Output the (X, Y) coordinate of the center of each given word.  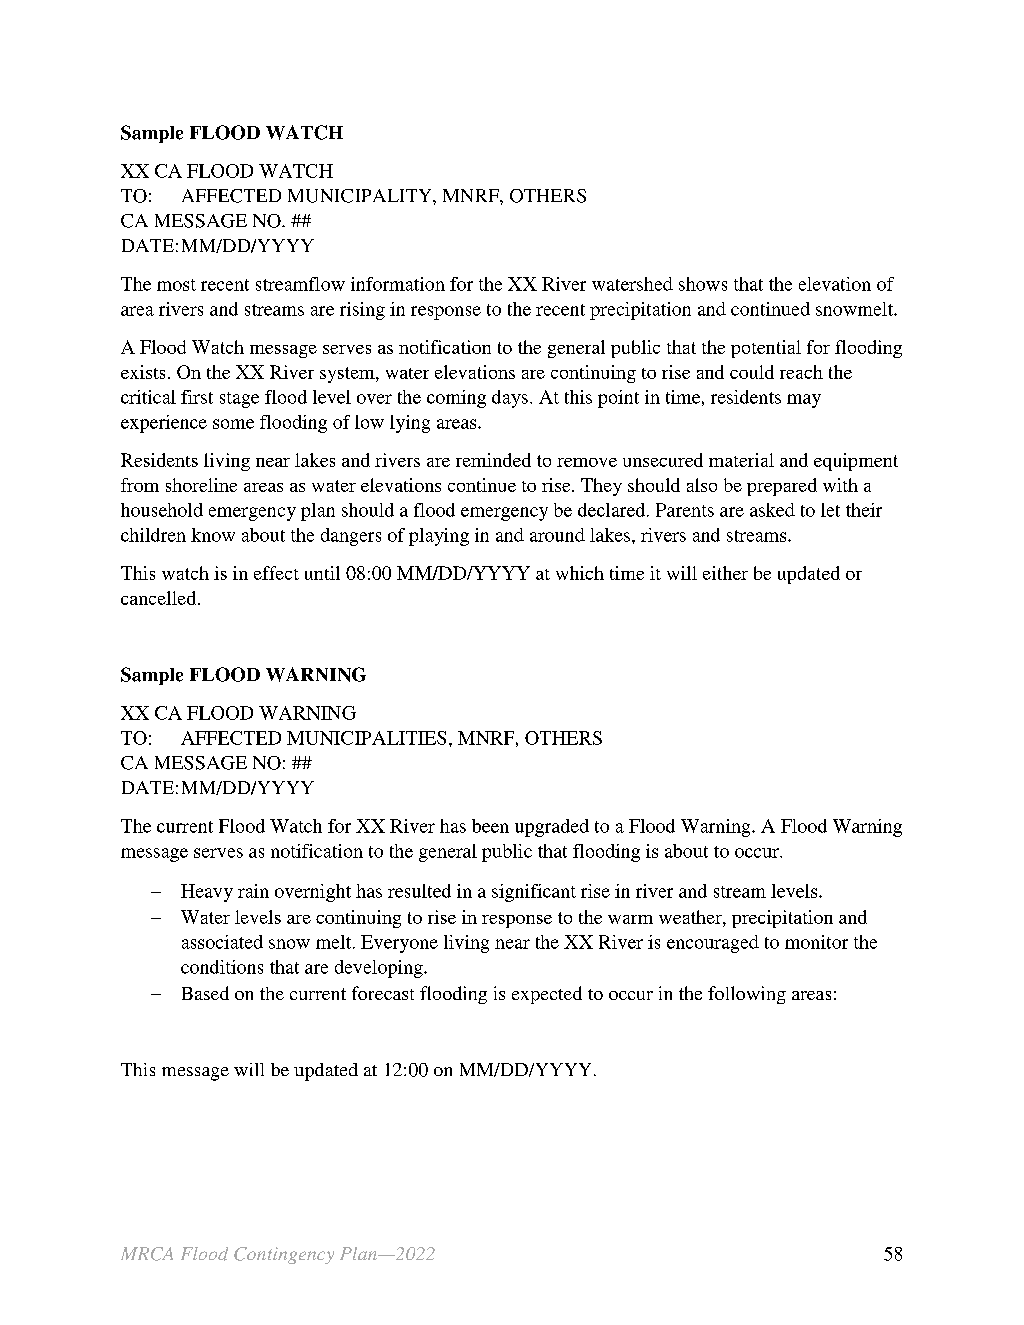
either (725, 573)
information (398, 284)
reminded (493, 460)
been (490, 826)
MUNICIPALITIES (366, 738)
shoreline (201, 485)
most (176, 285)
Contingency (284, 1255)
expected (547, 995)
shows (703, 284)
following (747, 995)
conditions (222, 967)
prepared (782, 487)
